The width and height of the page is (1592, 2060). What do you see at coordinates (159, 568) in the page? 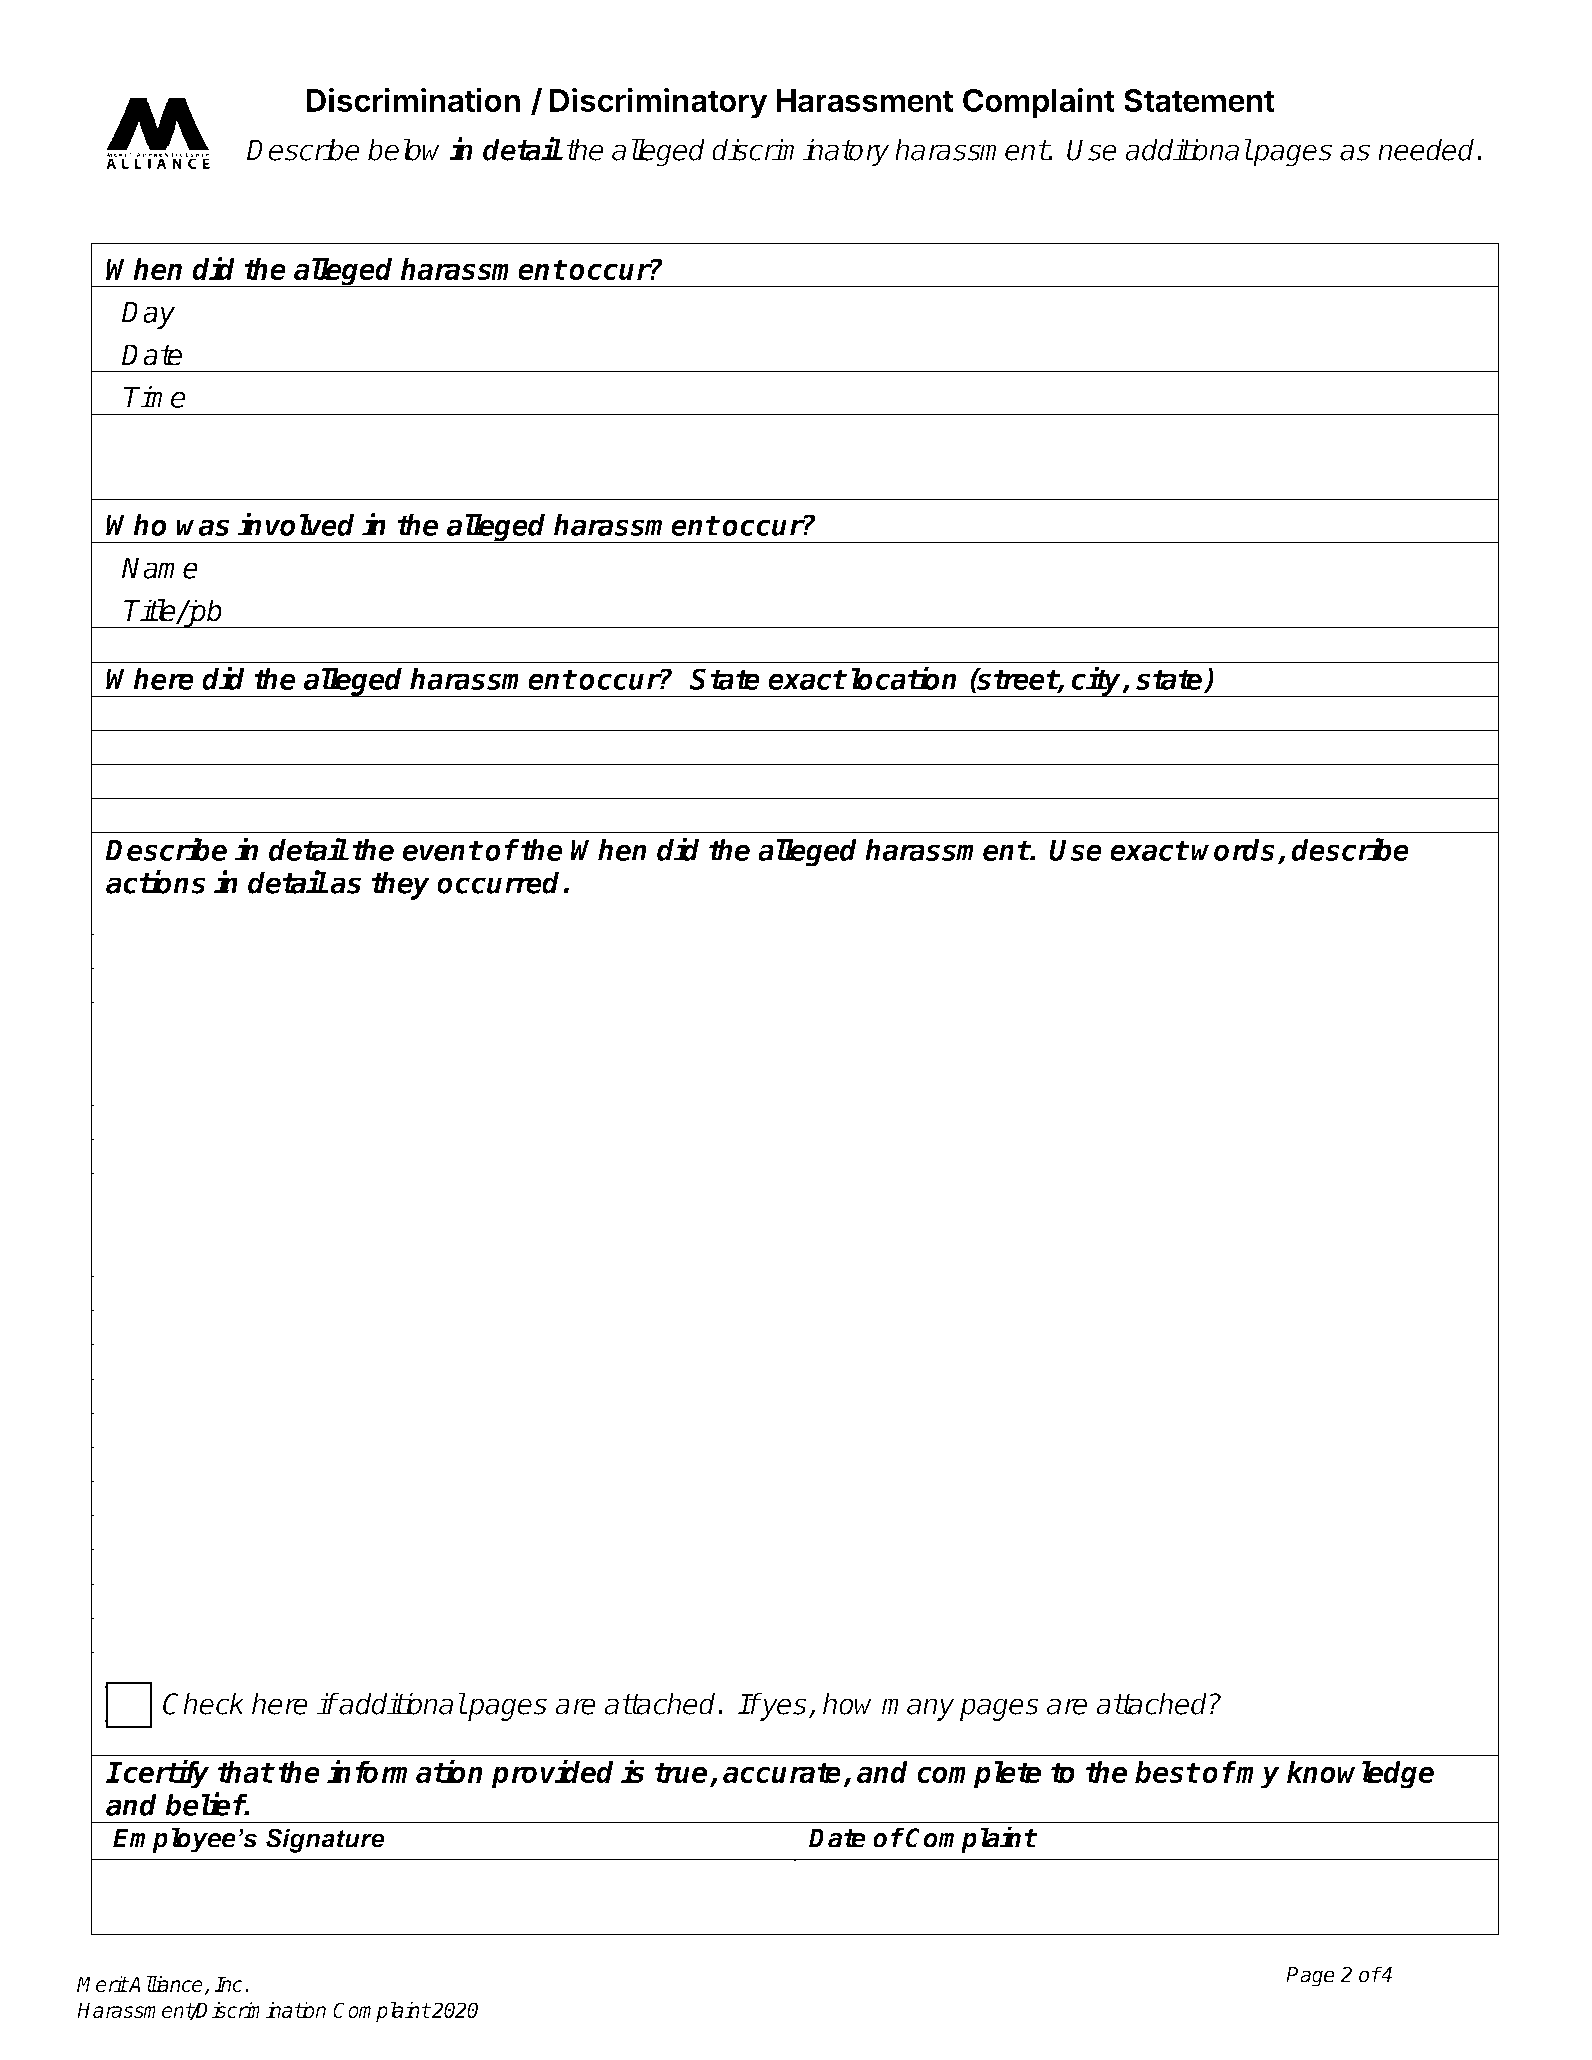
I see `Name` at bounding box center [159, 568].
